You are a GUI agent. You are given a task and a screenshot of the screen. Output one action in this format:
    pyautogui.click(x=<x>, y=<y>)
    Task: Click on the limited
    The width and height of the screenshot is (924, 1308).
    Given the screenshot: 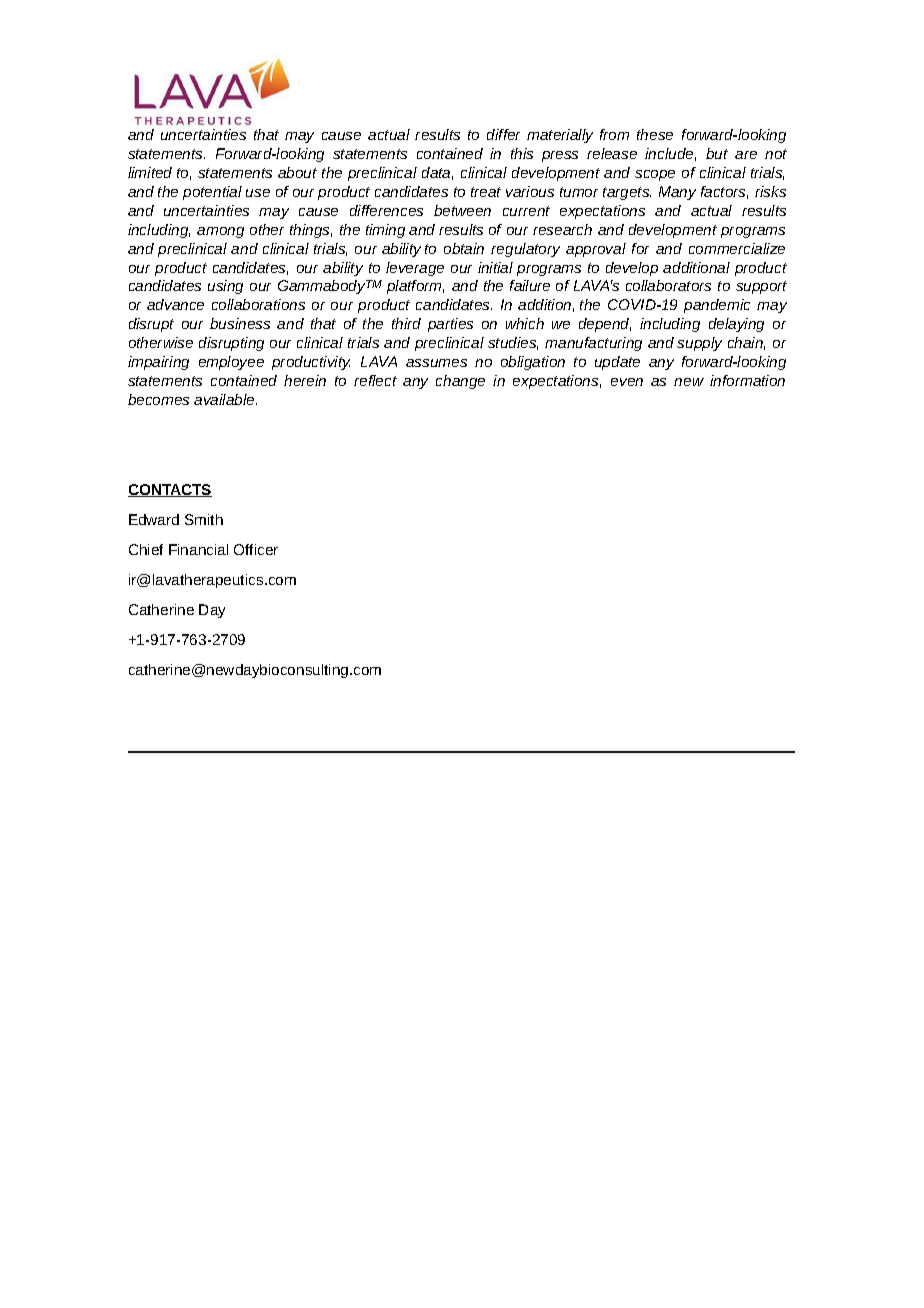 What is the action you would take?
    pyautogui.click(x=150, y=172)
